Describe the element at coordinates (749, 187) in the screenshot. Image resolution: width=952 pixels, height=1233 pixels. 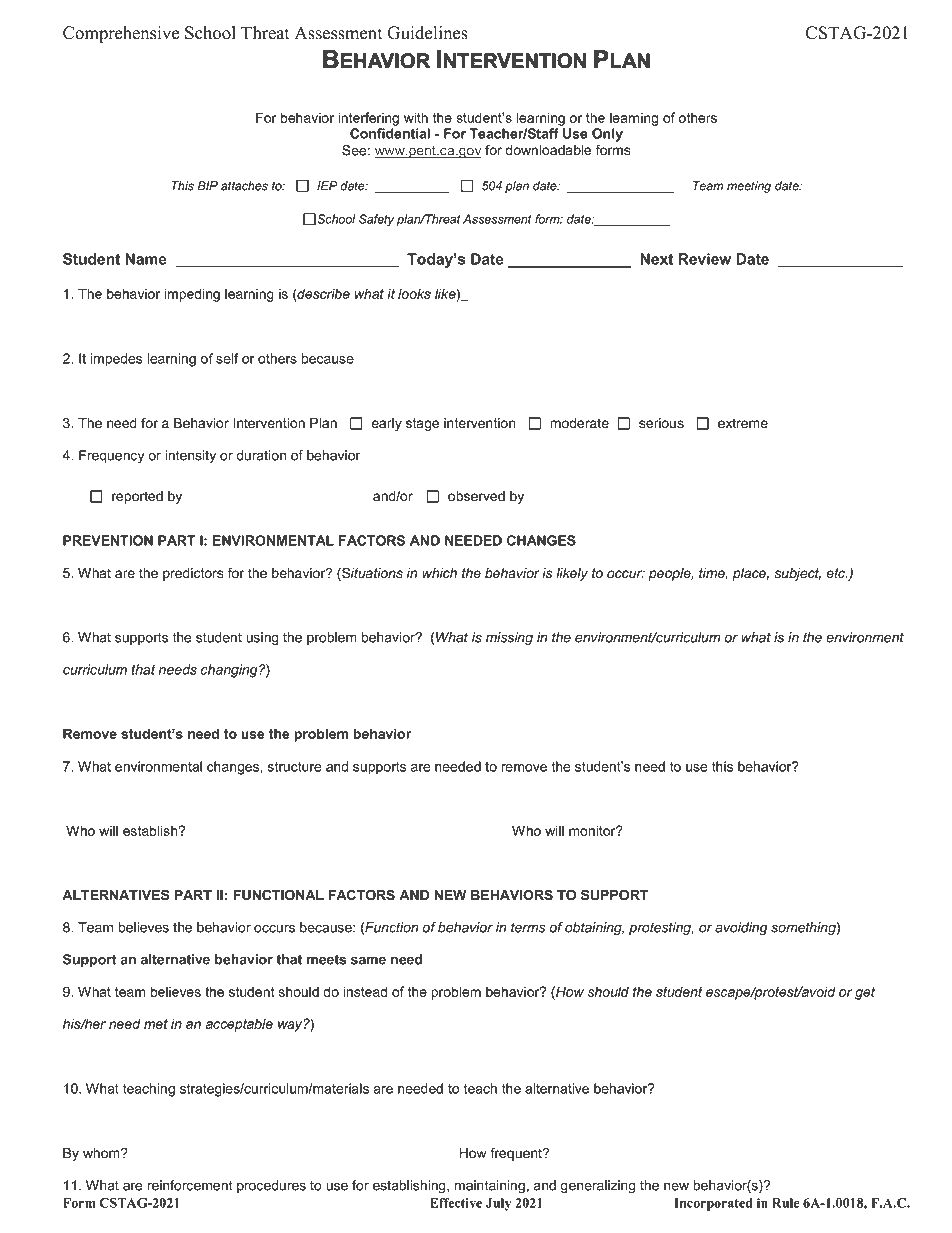
I see `meeting` at that location.
